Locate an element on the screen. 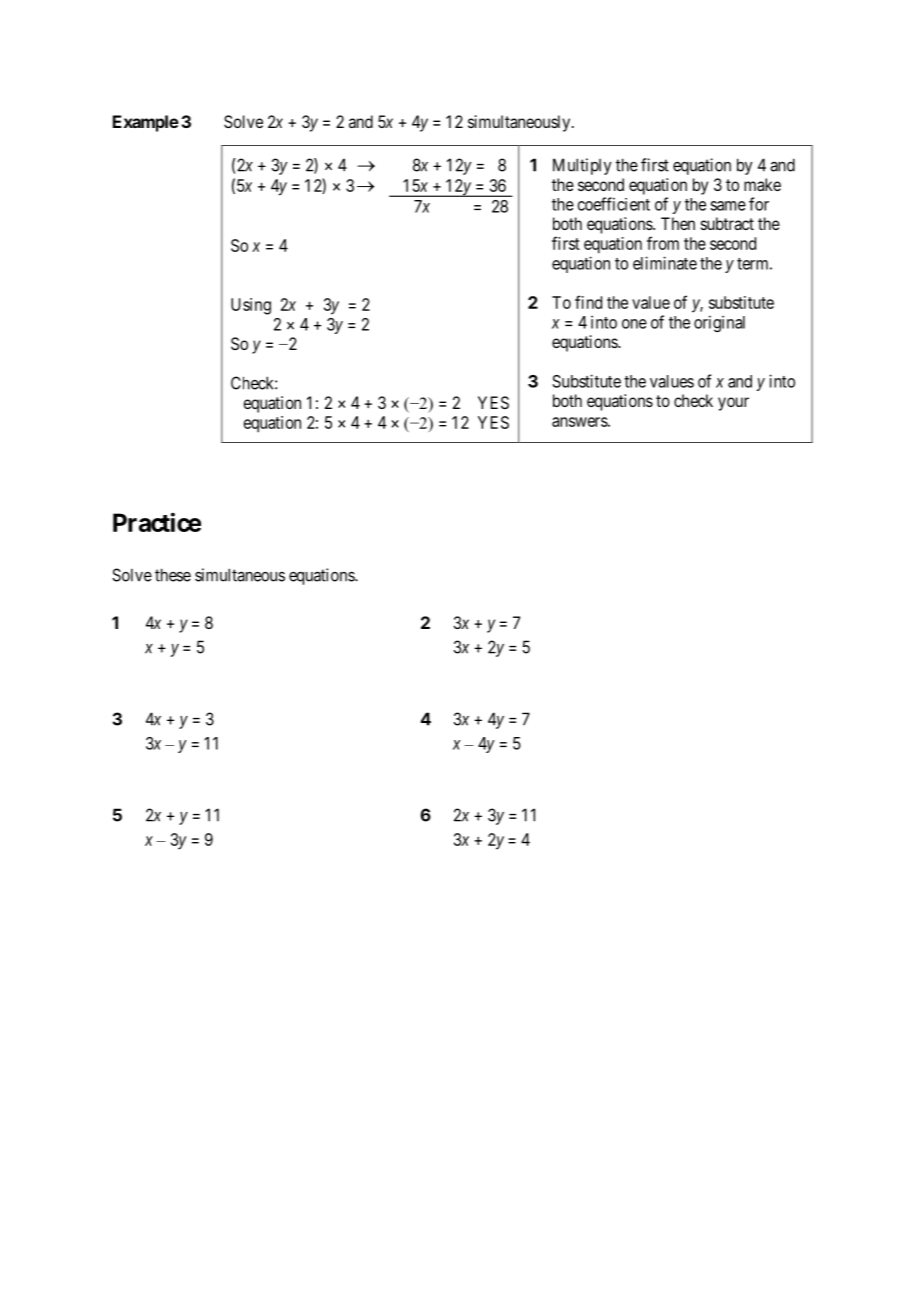 This screenshot has width=924, height=1308. Example is located at coordinates (146, 123).
